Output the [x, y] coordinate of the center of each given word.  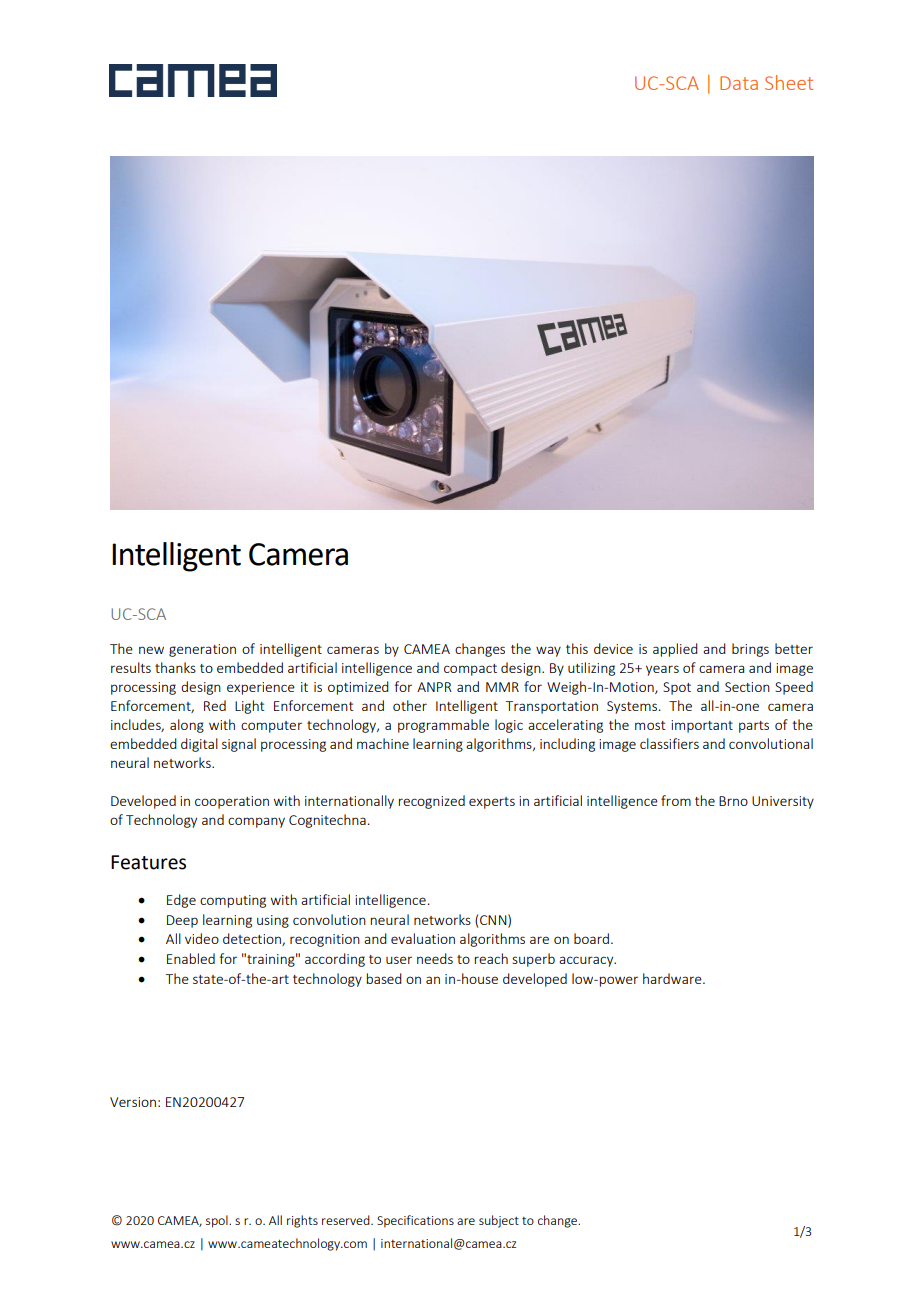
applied [675, 650]
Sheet [789, 82]
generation [202, 650]
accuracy [587, 961]
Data [739, 83]
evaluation [423, 938]
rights [302, 1221]
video [202, 938]
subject [499, 1221]
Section [747, 687]
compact [470, 670]
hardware [673, 978]
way [548, 651]
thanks [175, 667]
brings [750, 650]
